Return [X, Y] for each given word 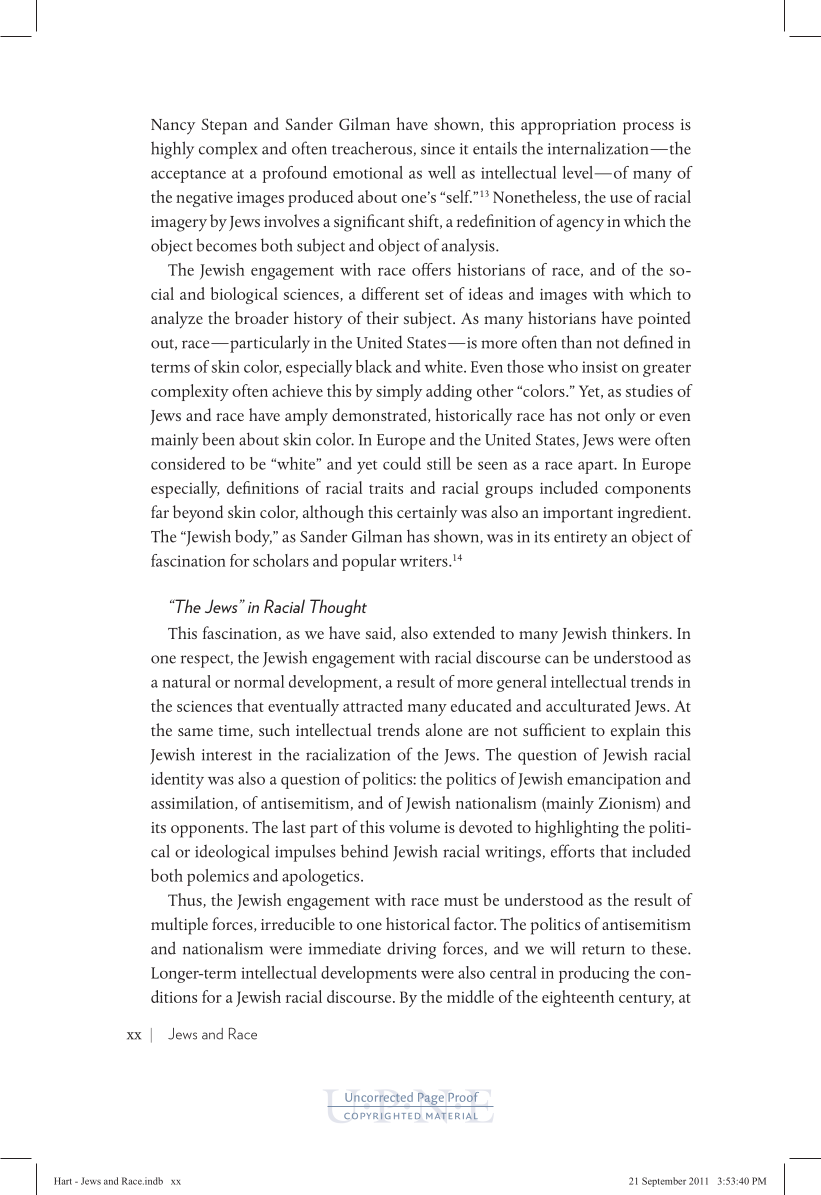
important [578, 515]
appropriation [568, 127]
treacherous [372, 148]
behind [364, 851]
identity [177, 780]
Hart [63, 1181]
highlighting [577, 829]
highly [172, 150]
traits [386, 488]
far [160, 511]
